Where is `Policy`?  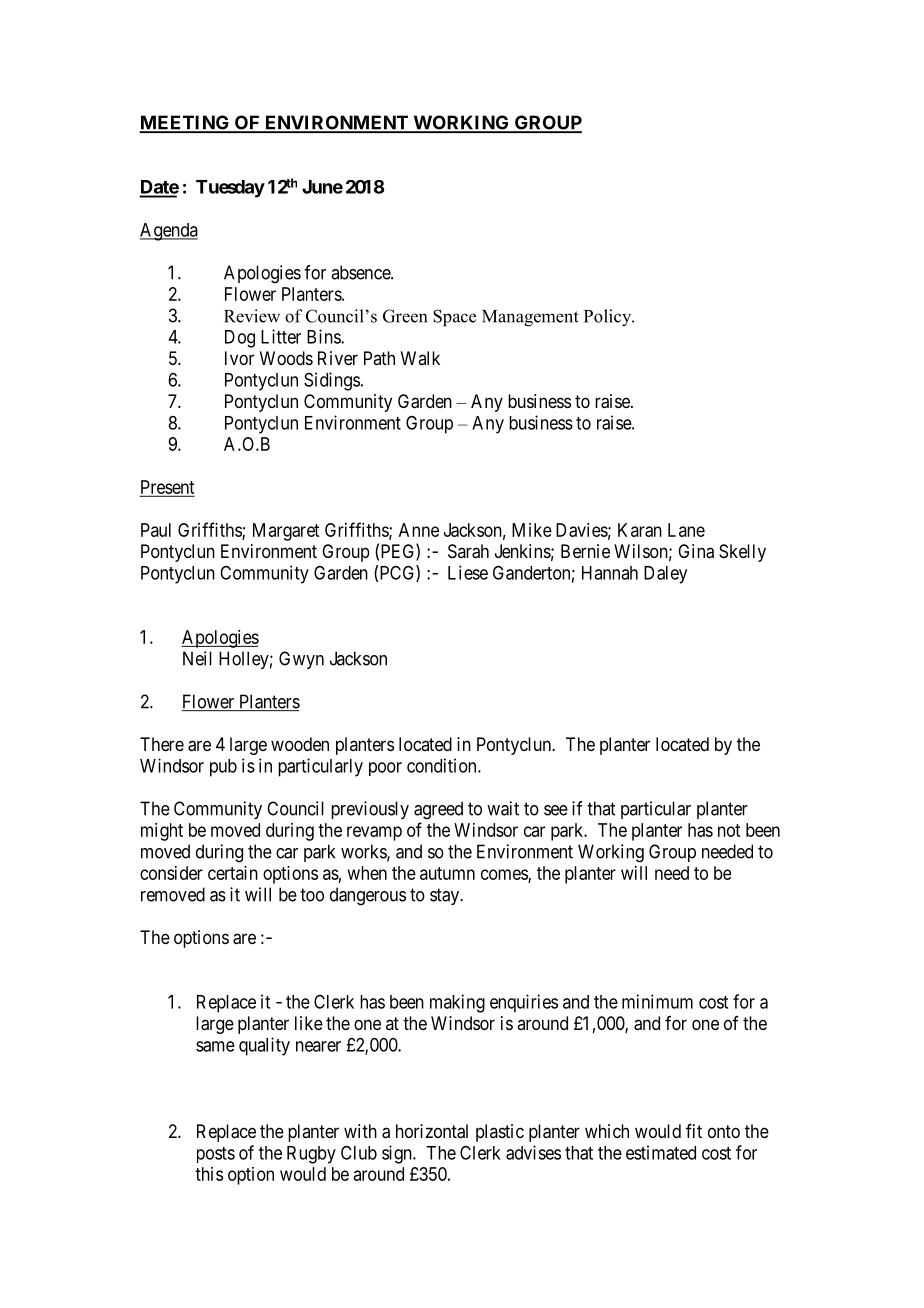 Policy is located at coordinates (609, 318).
